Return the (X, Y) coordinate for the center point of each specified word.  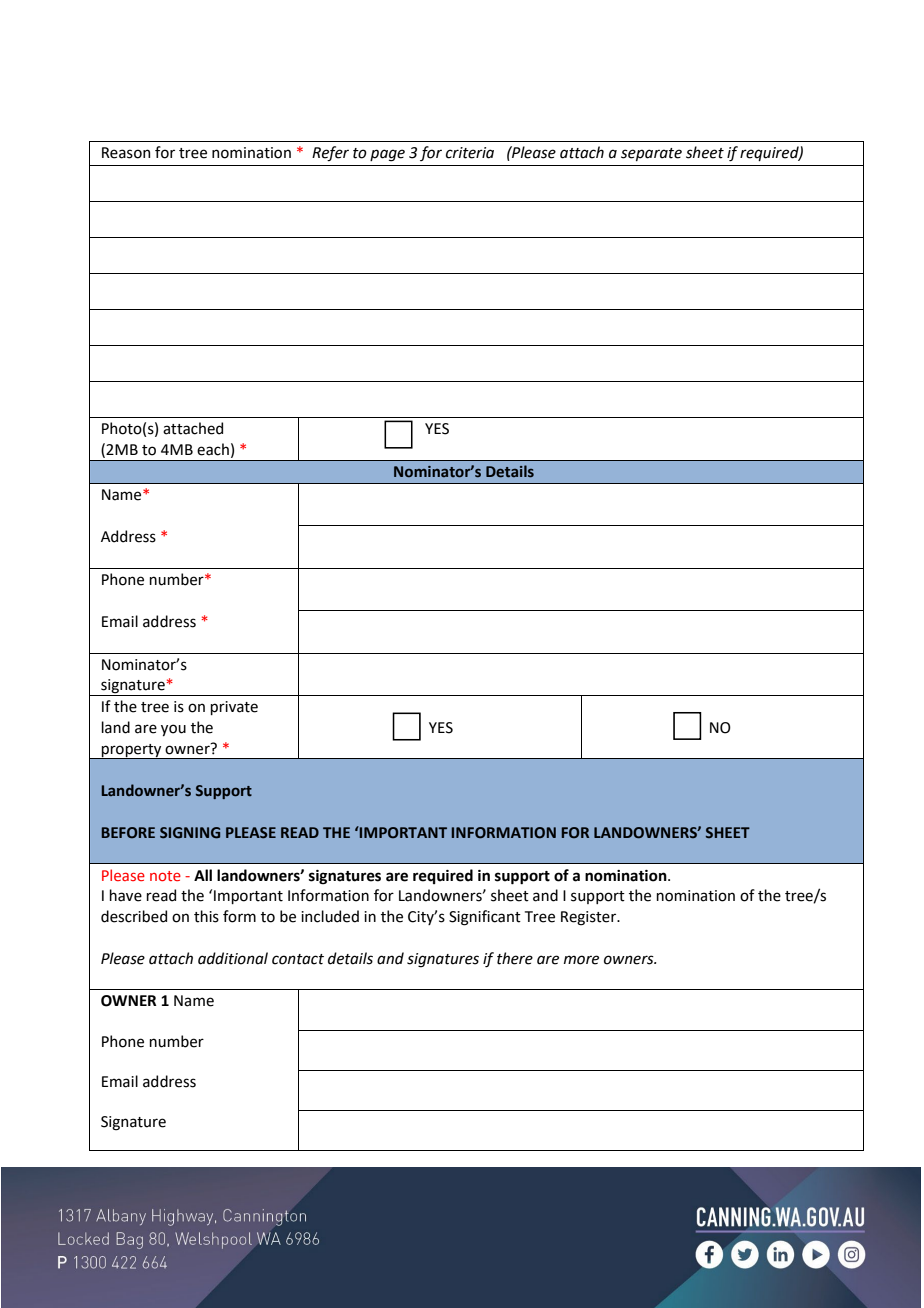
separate (651, 154)
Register (589, 918)
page (387, 155)
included (330, 916)
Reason (126, 153)
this (206, 916)
